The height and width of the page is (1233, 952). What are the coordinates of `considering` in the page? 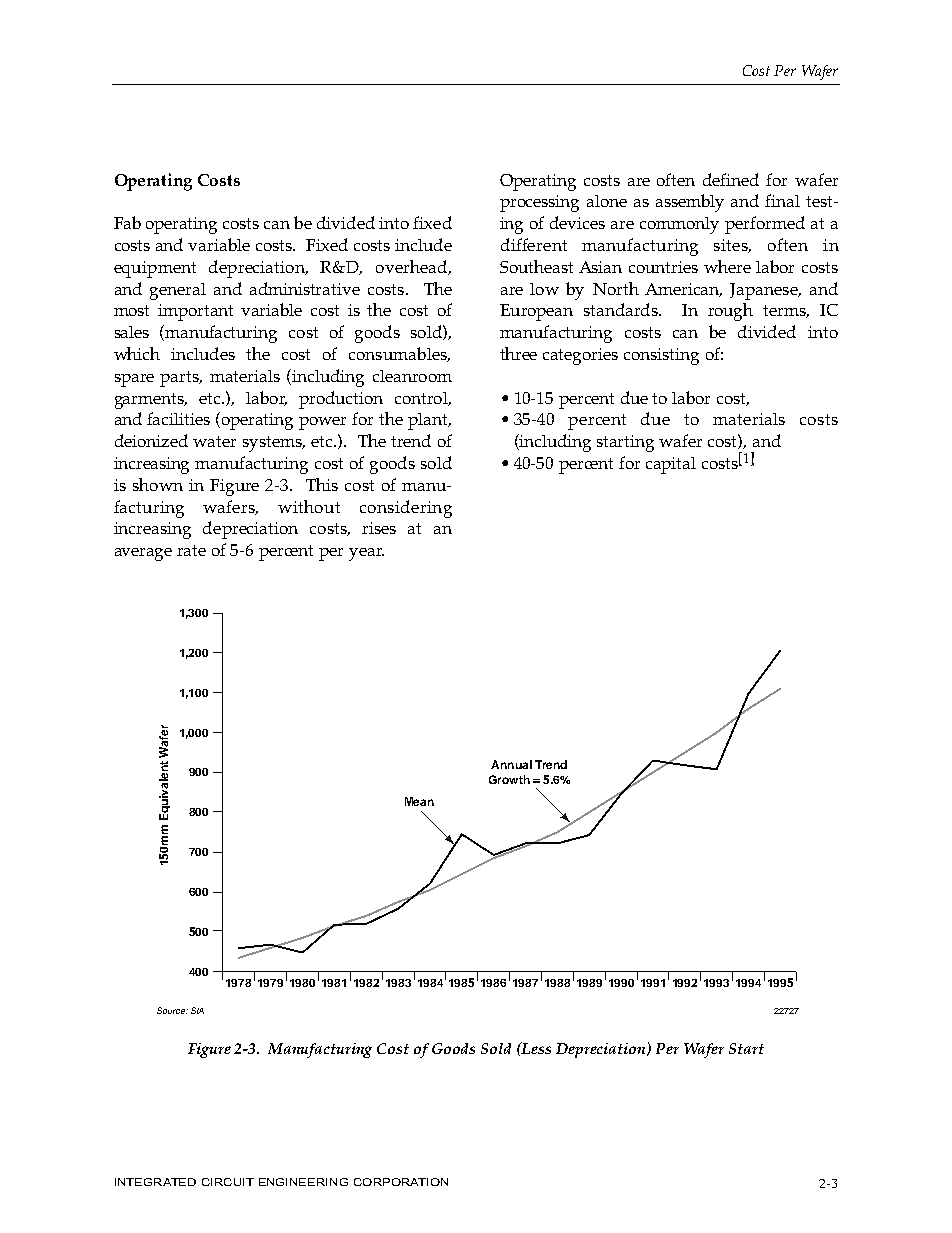 It's located at (406, 509).
